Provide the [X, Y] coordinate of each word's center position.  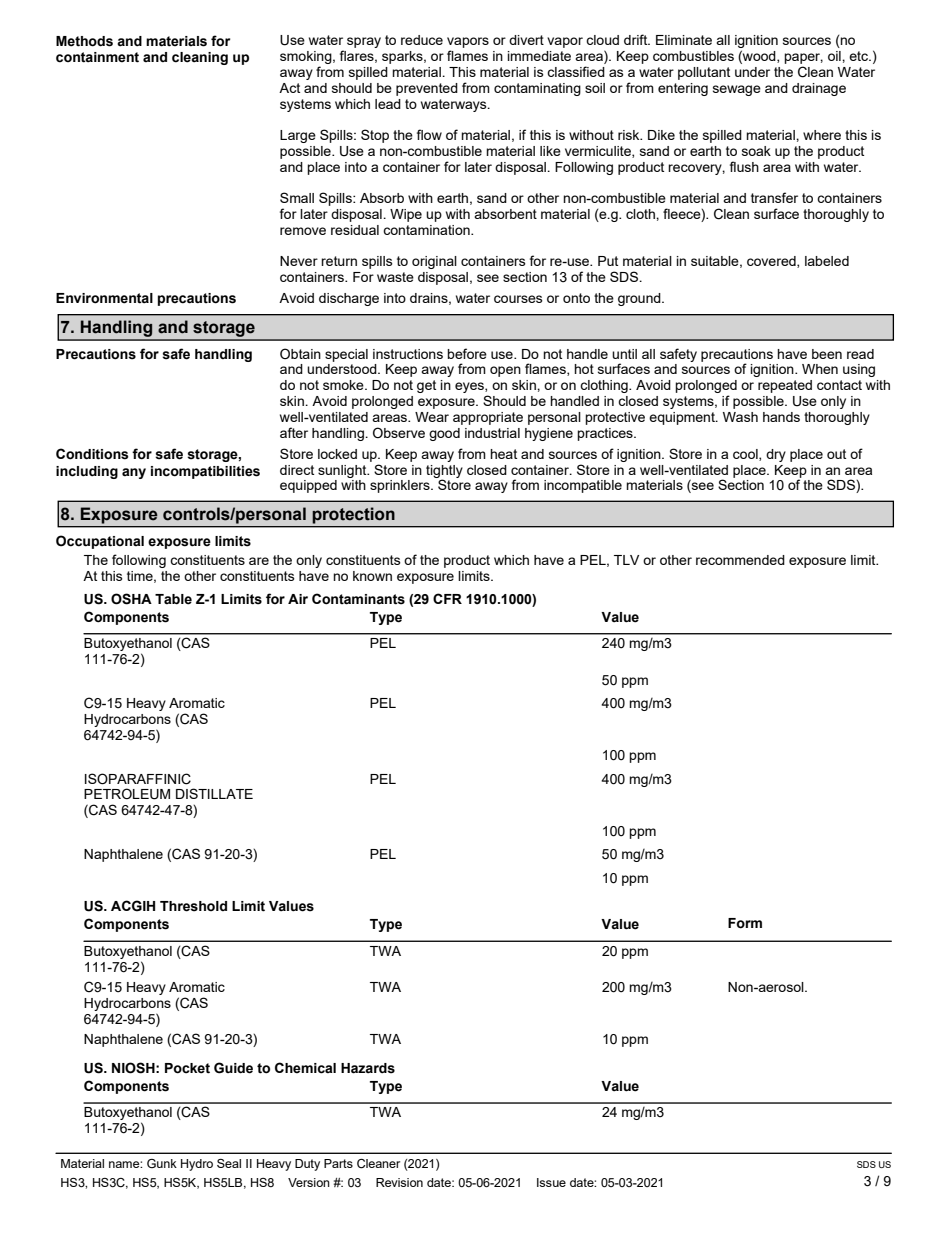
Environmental [104, 298]
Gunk [162, 1163]
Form [745, 923]
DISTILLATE [214, 793]
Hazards [368, 1068]
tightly [444, 472]
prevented [427, 89]
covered [772, 262]
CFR [447, 598]
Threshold [193, 906]
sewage [737, 90]
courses [518, 299]
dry [776, 455]
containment [97, 57]
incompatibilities [205, 472]
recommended [740, 560]
